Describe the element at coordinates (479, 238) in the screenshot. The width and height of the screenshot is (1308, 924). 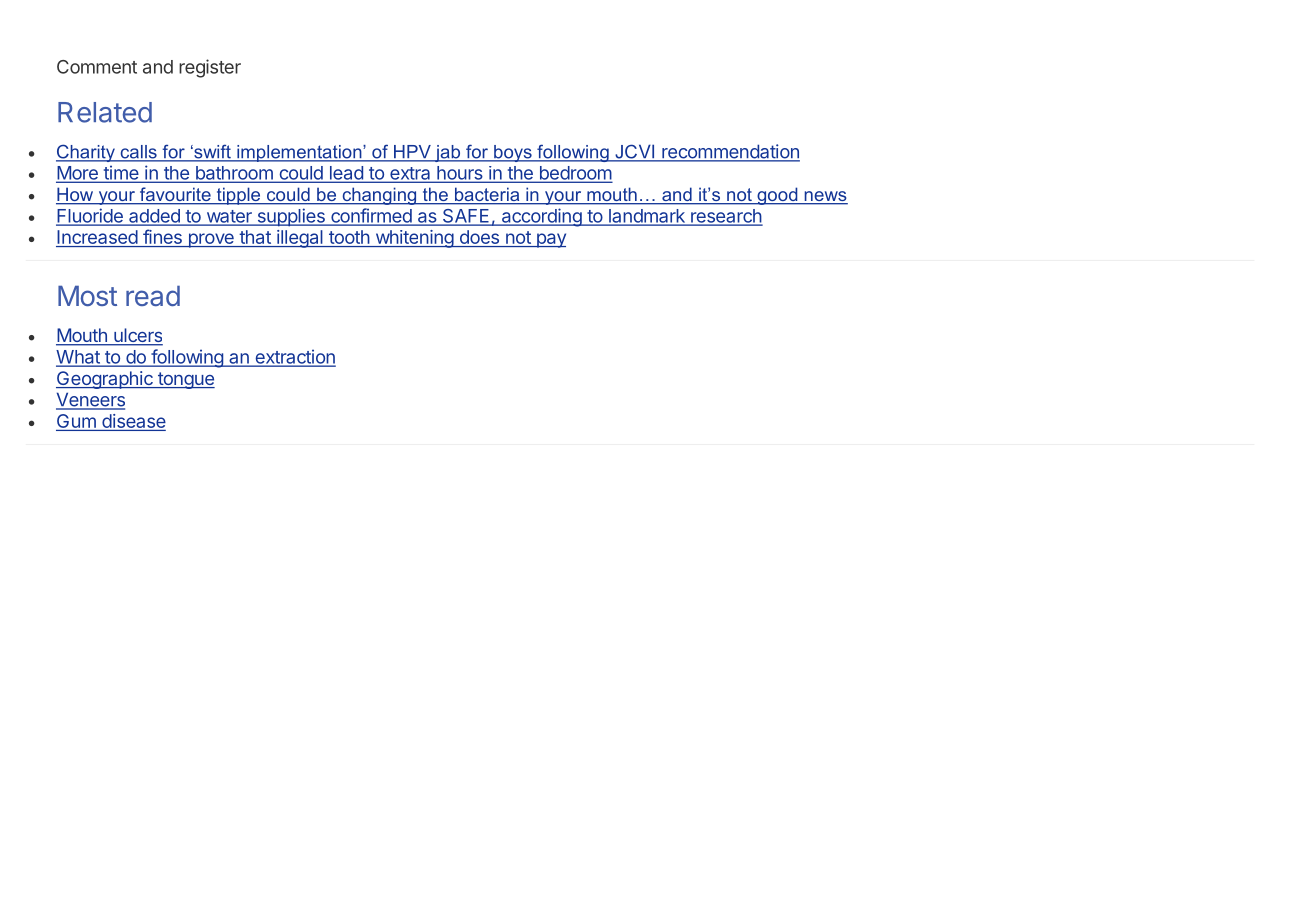
I see `does` at that location.
